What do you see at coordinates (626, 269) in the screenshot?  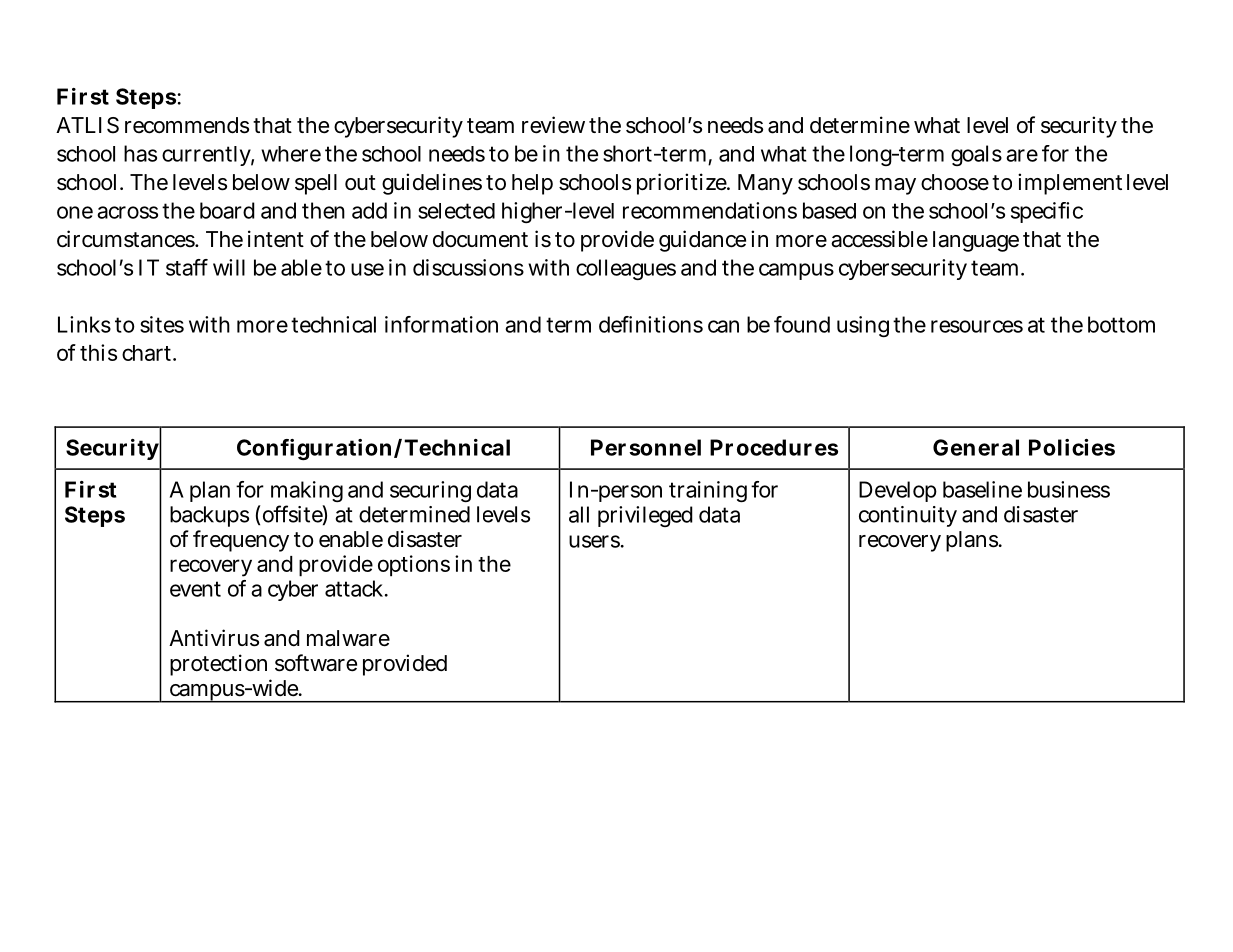 I see `colleagues` at bounding box center [626, 269].
